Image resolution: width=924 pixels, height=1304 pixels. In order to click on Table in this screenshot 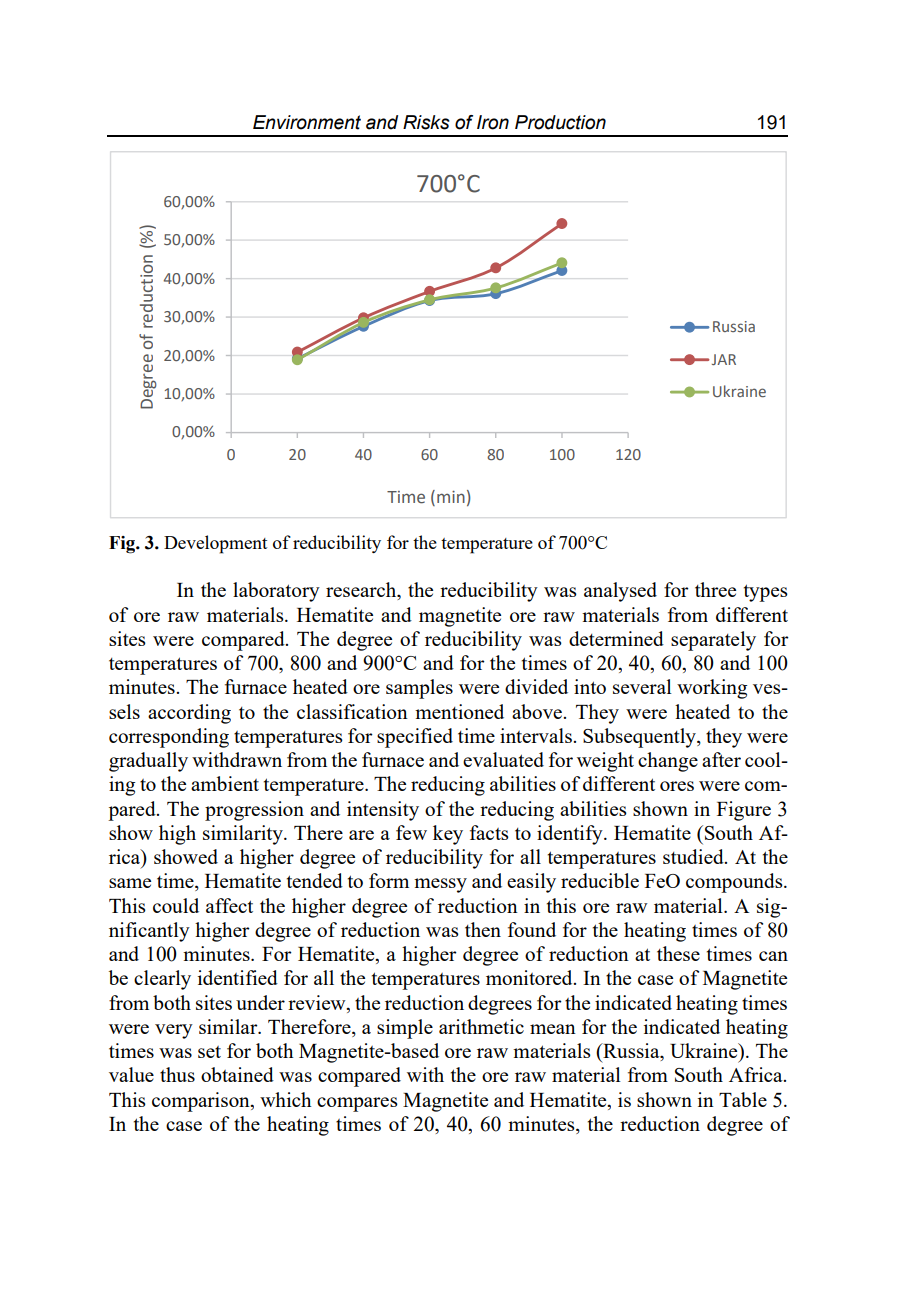, I will do `click(743, 1099)`.
